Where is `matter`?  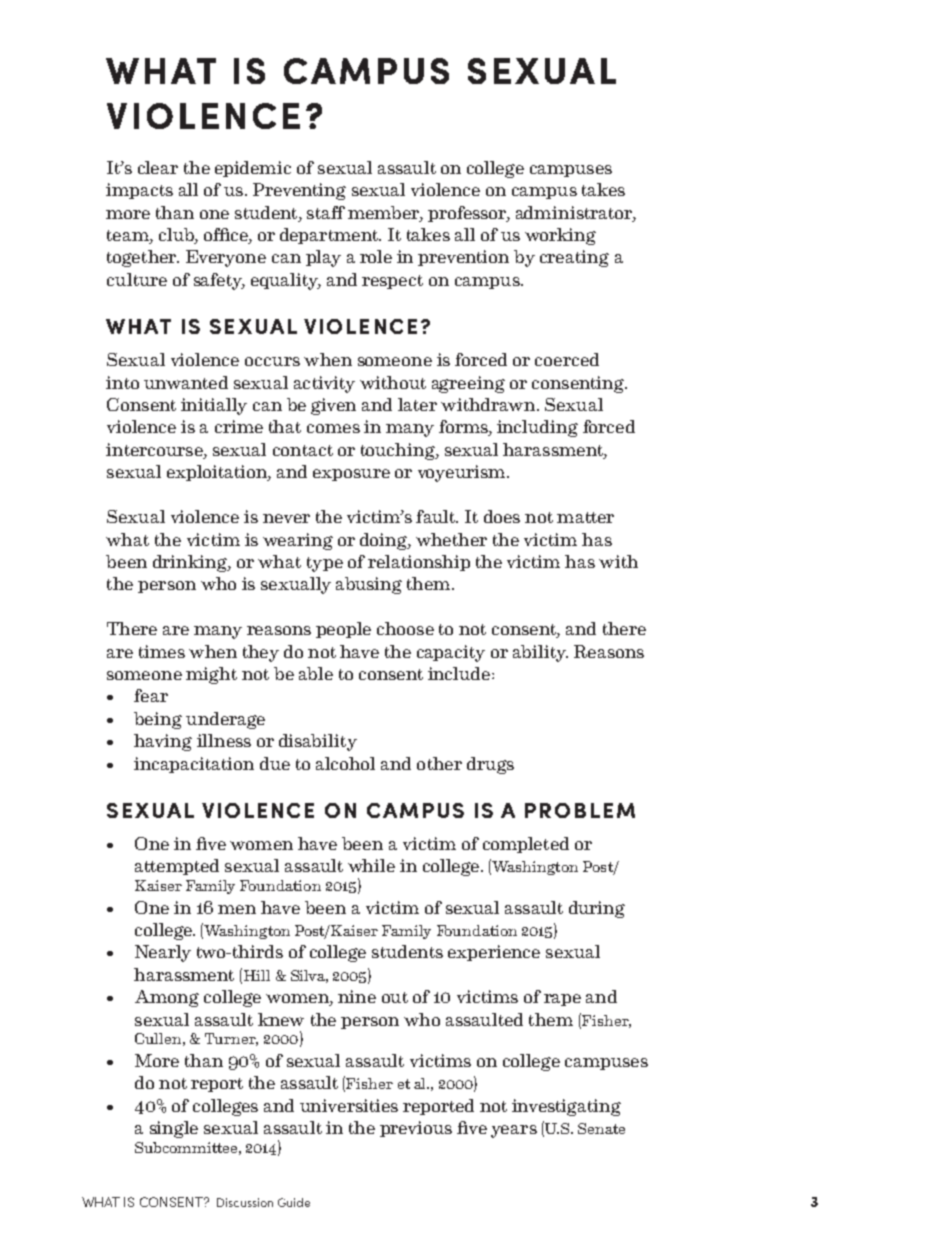 matter is located at coordinates (585, 517).
